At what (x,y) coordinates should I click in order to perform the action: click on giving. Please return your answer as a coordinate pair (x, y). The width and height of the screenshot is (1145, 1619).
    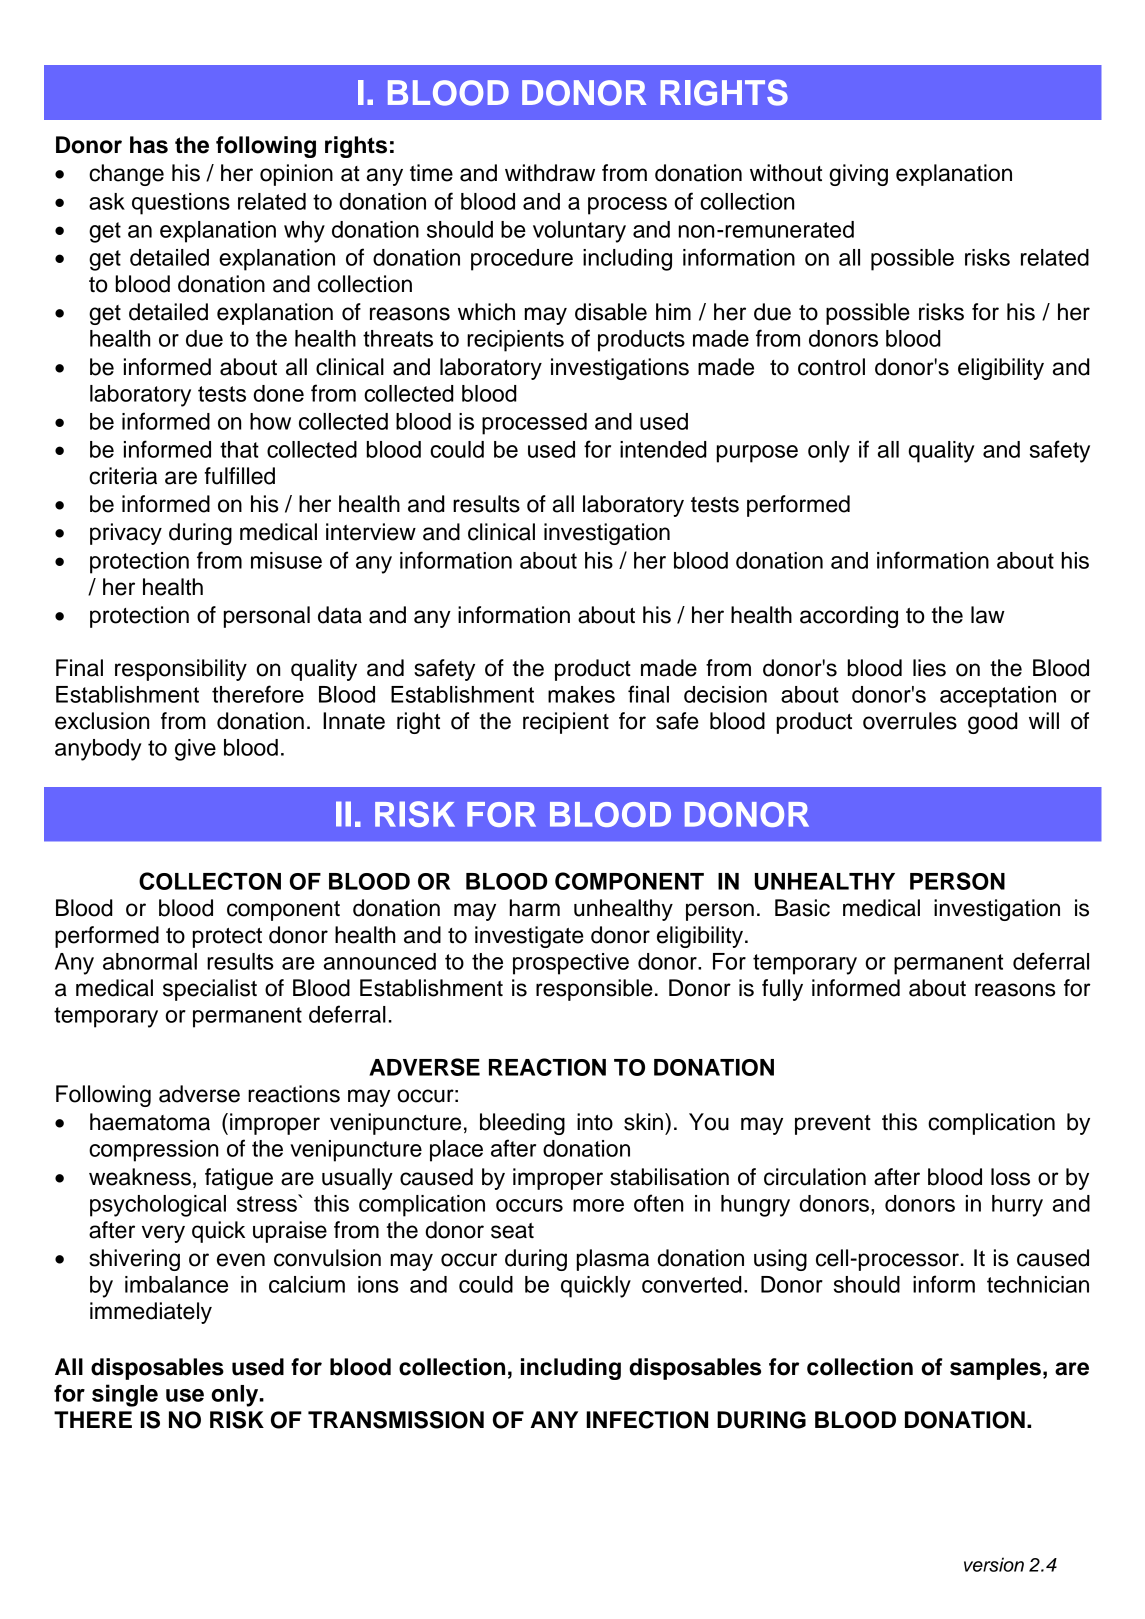
    Looking at the image, I should click on (858, 175).
